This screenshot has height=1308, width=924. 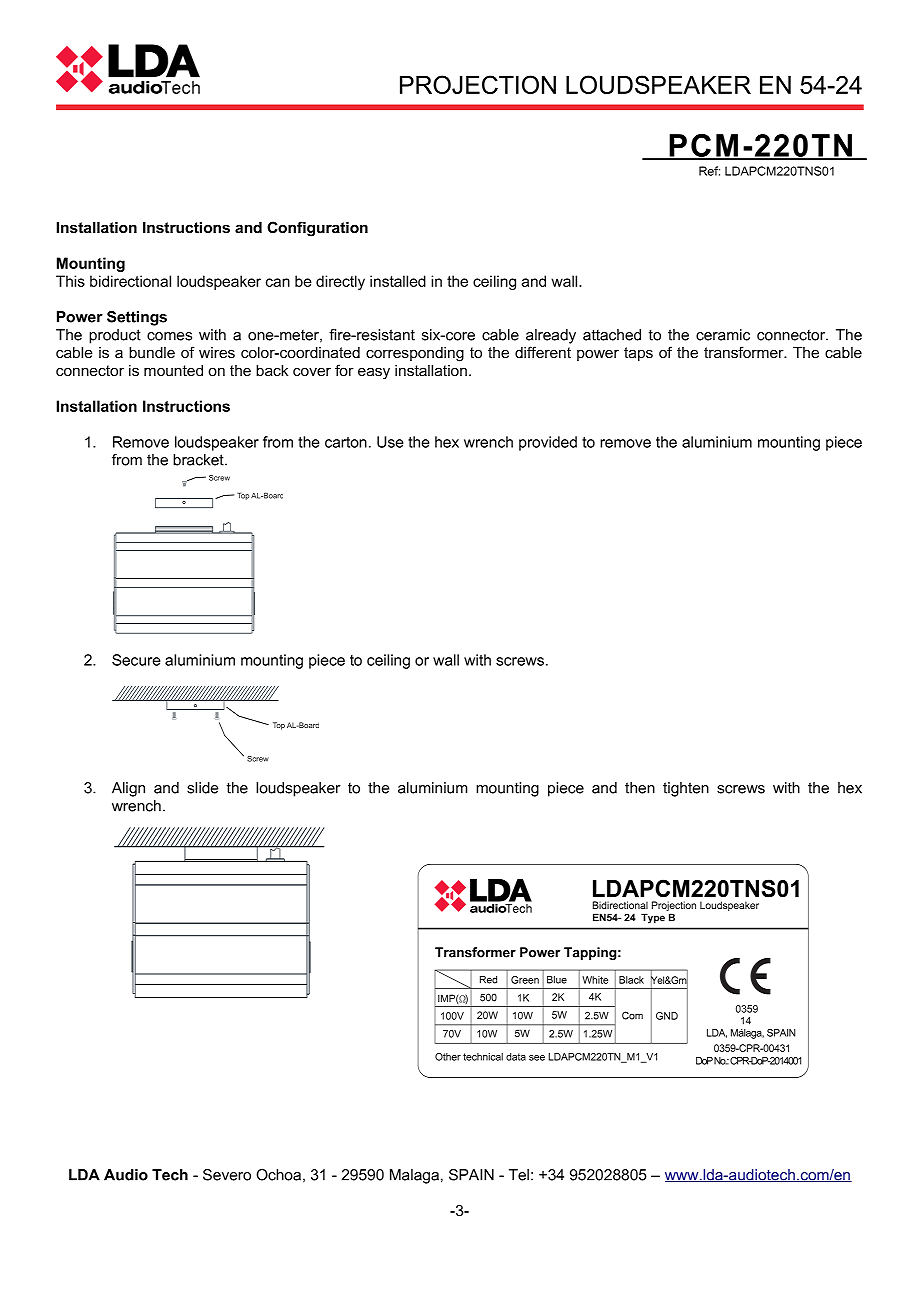 I want to click on bidirectional, so click(x=130, y=281).
